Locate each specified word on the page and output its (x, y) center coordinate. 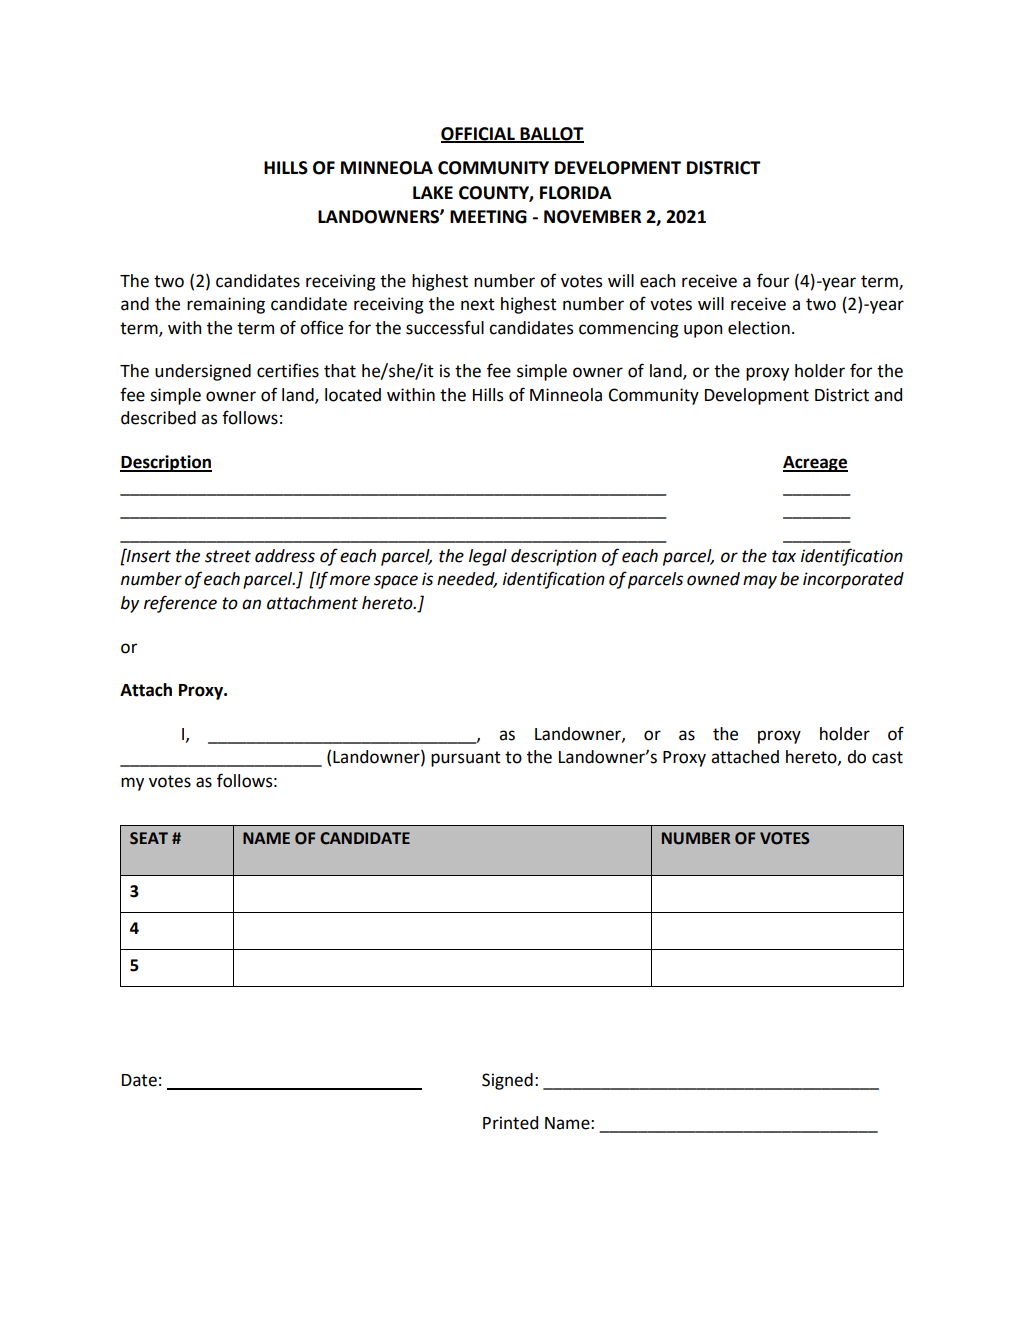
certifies (288, 370)
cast (887, 757)
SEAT (149, 838)
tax (784, 556)
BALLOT (551, 134)
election (759, 328)
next (478, 304)
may (760, 582)
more (350, 580)
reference (180, 604)
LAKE (433, 192)
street (228, 556)
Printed (510, 1123)
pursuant (466, 759)
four (773, 280)
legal (488, 557)
